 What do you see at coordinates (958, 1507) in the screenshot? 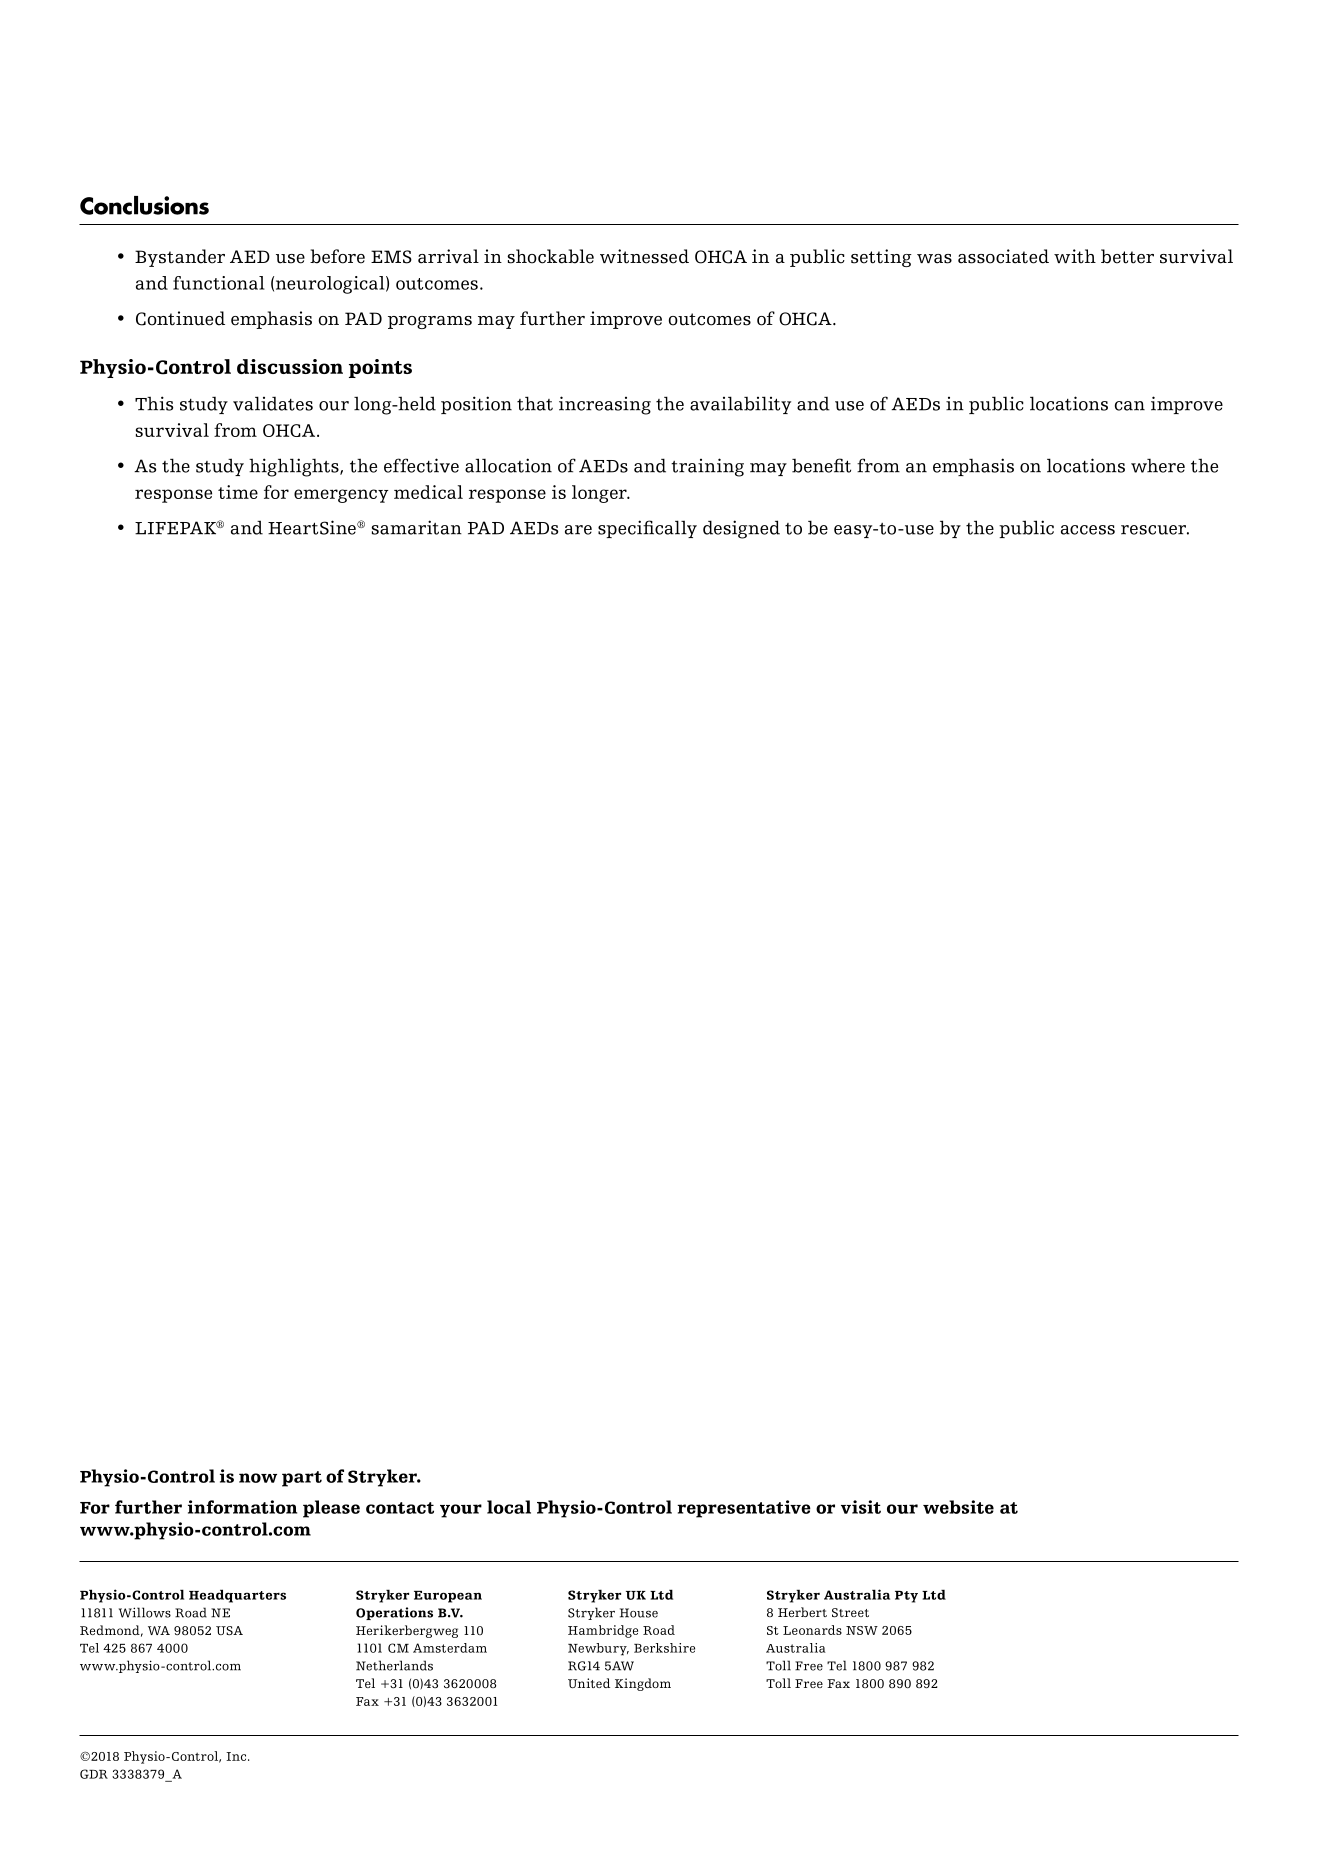
I see `website` at bounding box center [958, 1507].
